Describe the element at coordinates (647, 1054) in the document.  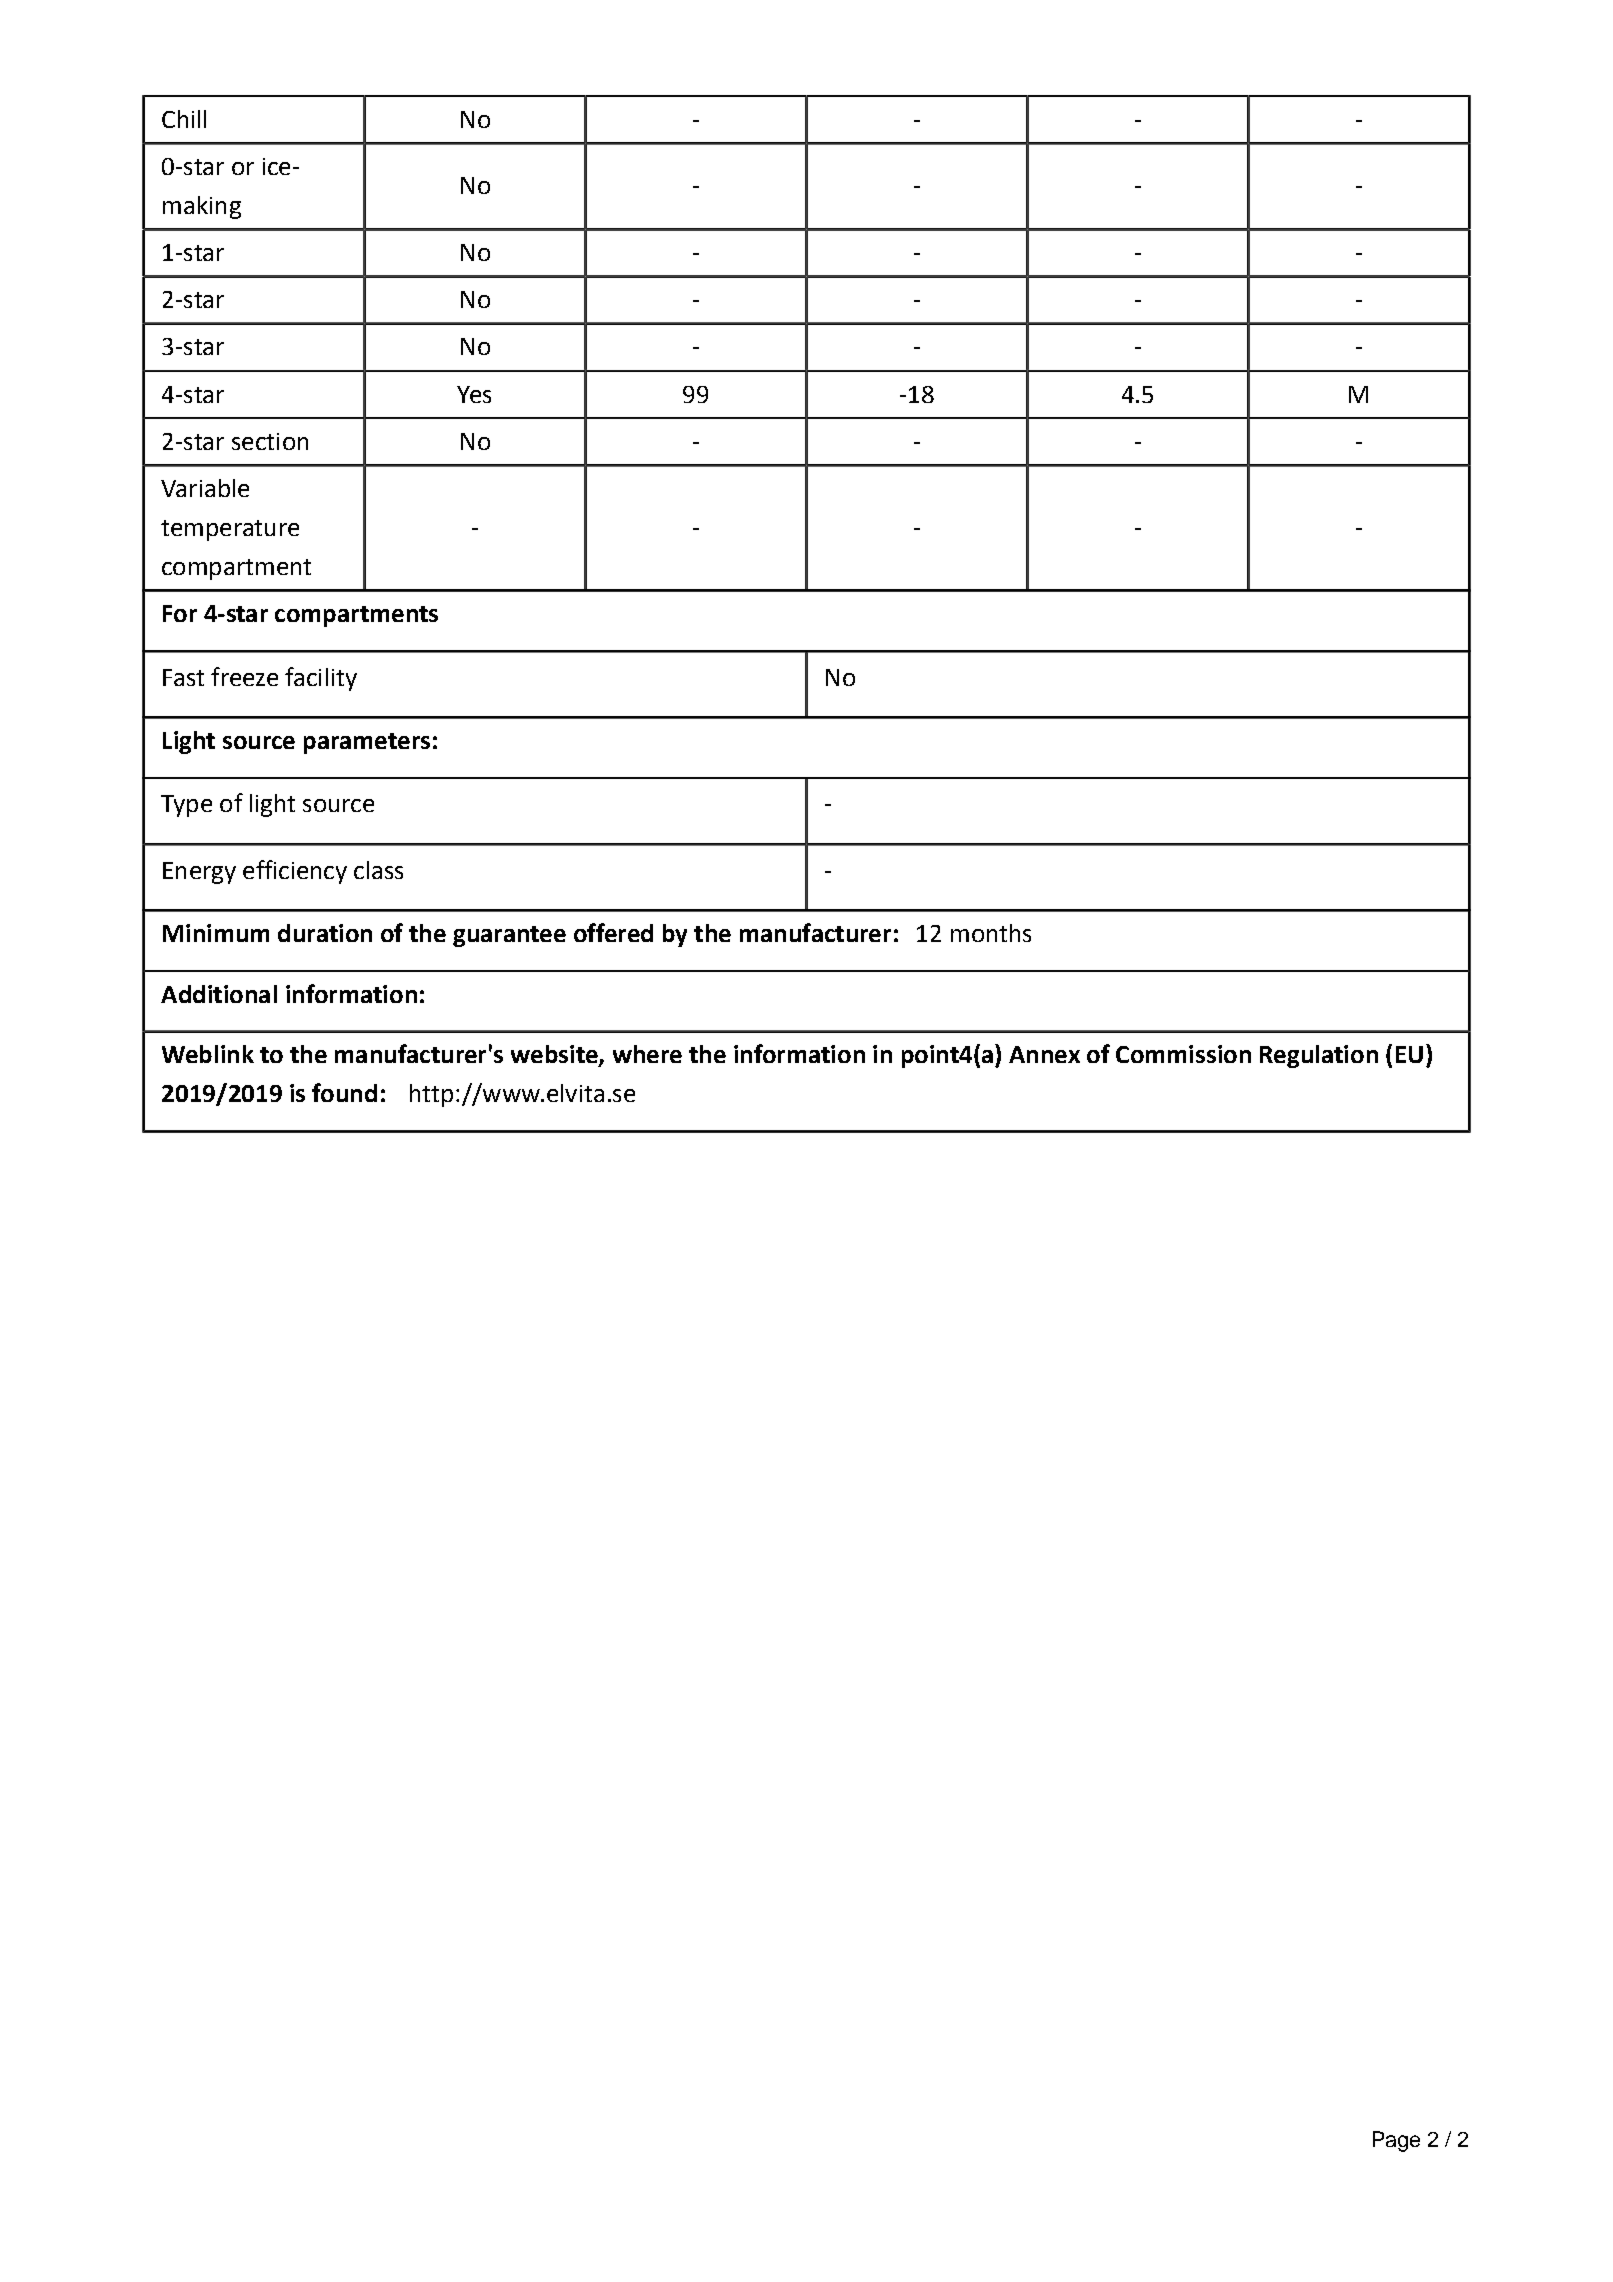
I see `where` at that location.
